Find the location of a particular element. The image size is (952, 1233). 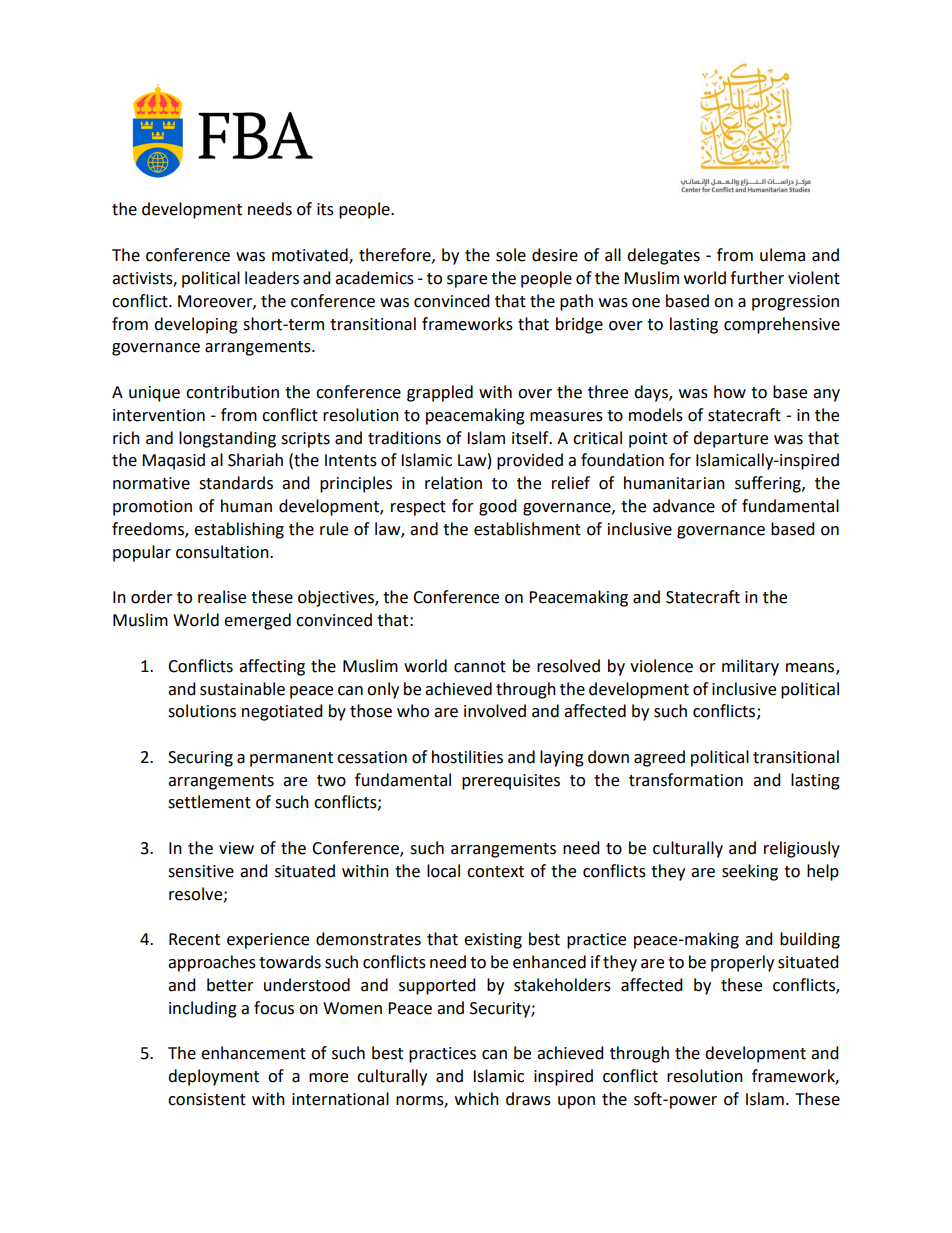

which is located at coordinates (477, 1099).
